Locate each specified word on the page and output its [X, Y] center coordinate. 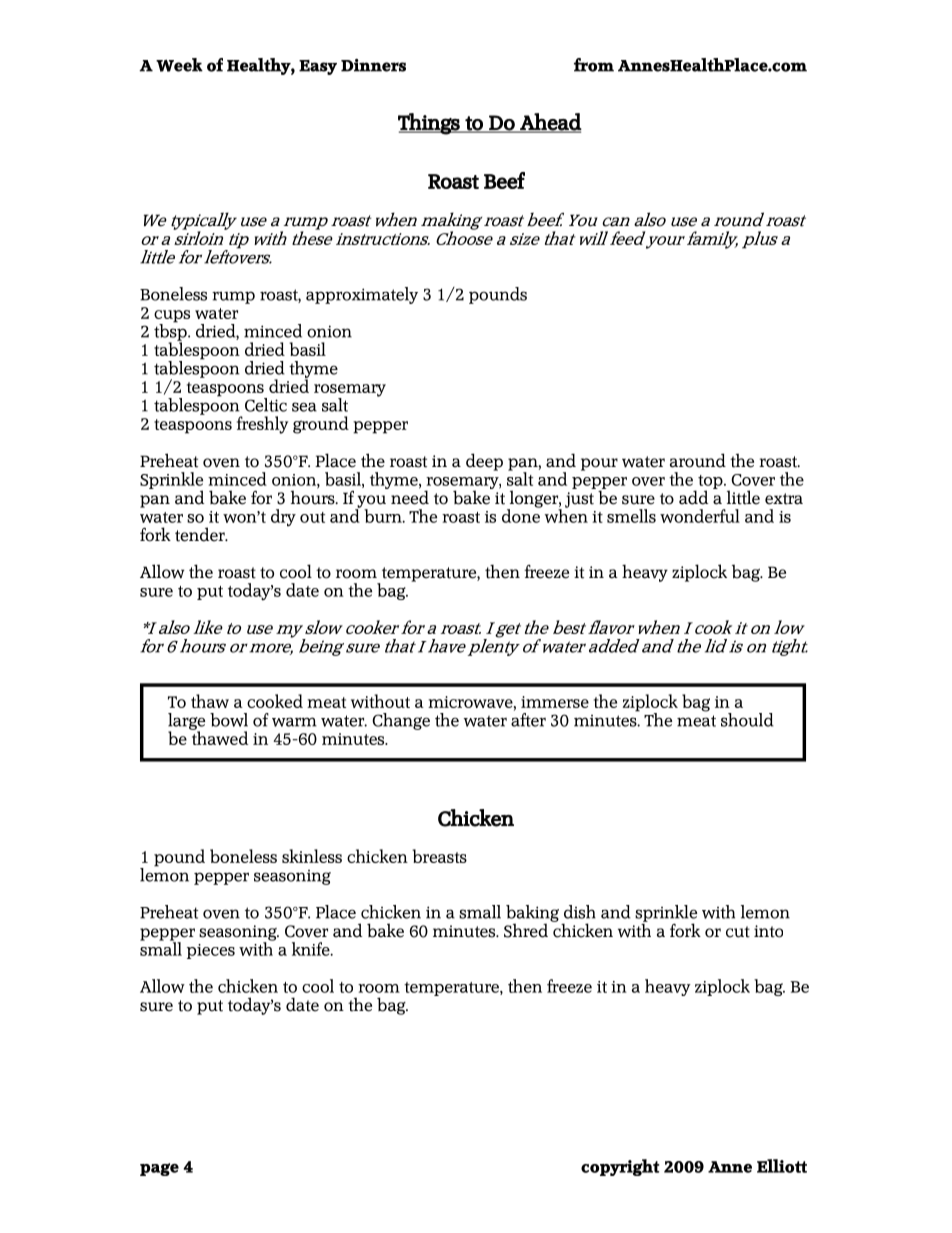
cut [738, 932]
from [594, 65]
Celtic [266, 405]
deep [484, 462]
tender [201, 534]
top [711, 483]
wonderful [700, 516]
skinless [312, 856]
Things [430, 124]
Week [179, 65]
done [521, 515]
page [159, 1169]
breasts [439, 856]
